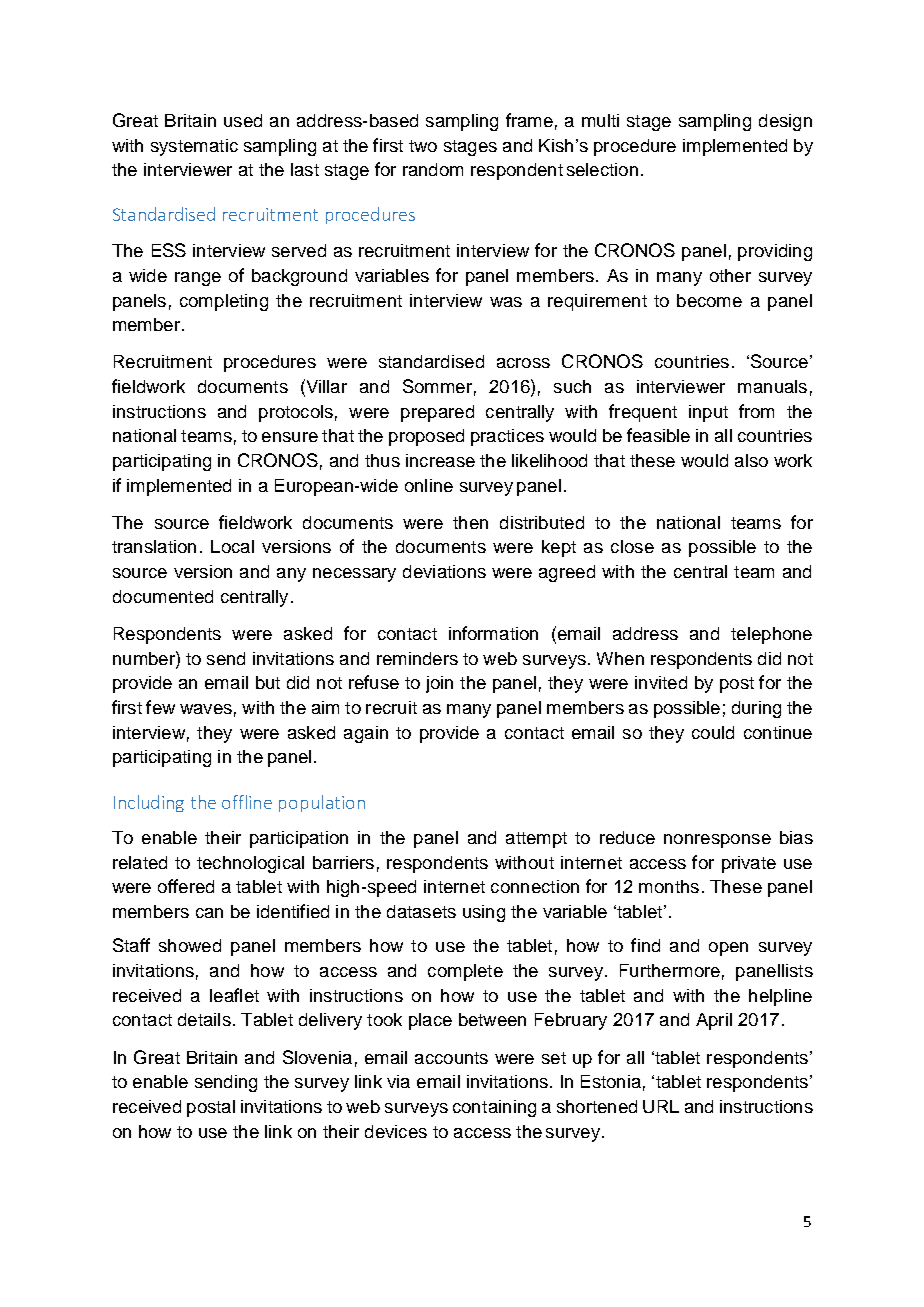 This document has width=924, height=1307. Describe the element at coordinates (661, 1106) in the document. I see `URL` at that location.
